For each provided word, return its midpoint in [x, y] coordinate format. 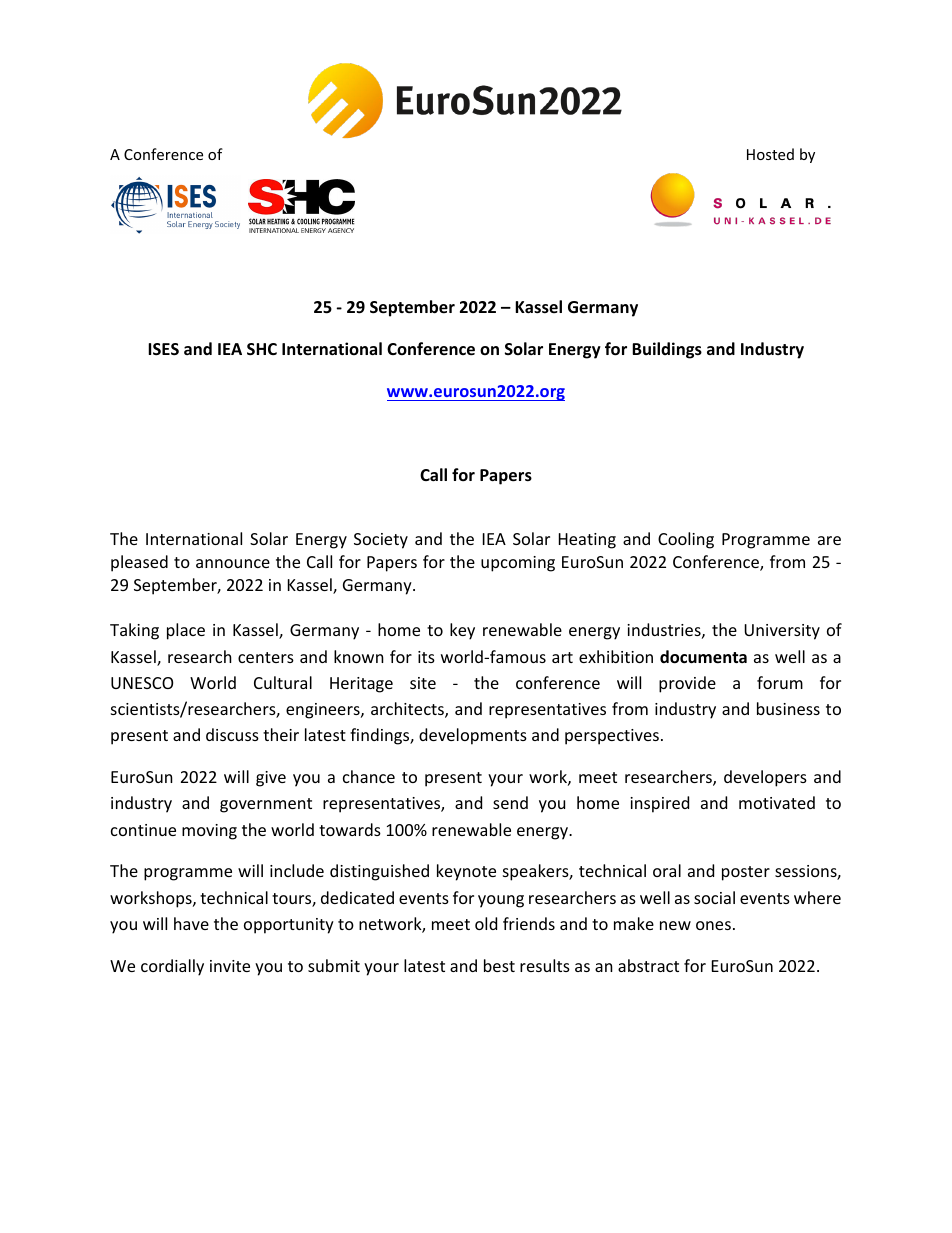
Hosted [770, 154]
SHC [262, 349]
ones [713, 925]
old [486, 923]
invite [230, 966]
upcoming [518, 564]
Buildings [667, 350]
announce [233, 563]
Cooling [686, 540]
